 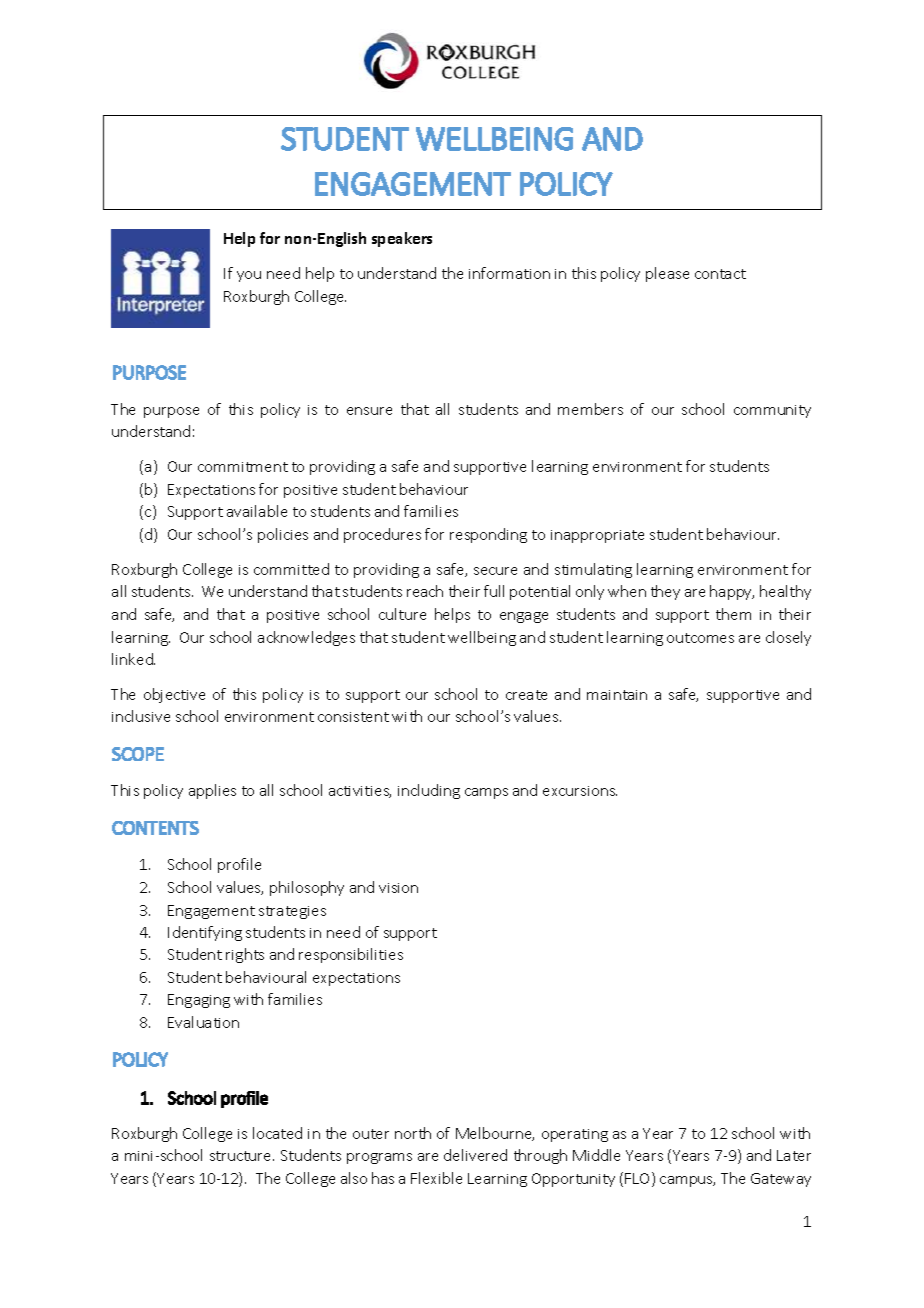 What do you see at coordinates (242, 1156) in the document?
I see `structure` at bounding box center [242, 1156].
